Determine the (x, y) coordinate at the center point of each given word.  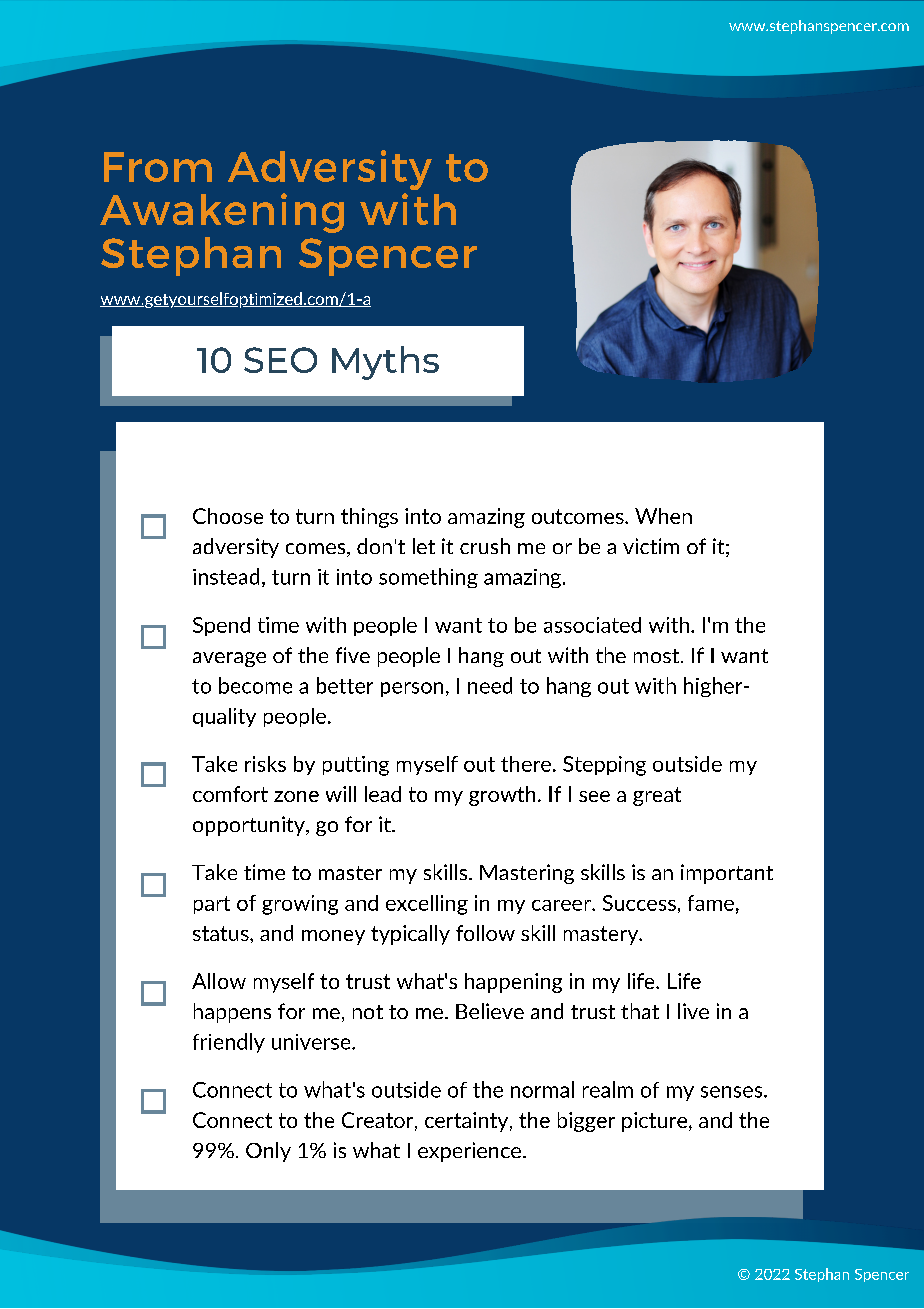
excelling (427, 905)
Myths (385, 363)
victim (651, 546)
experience (469, 1152)
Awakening (222, 213)
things (369, 518)
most (658, 656)
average (229, 659)
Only (268, 1152)
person (412, 689)
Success (639, 903)
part (212, 905)
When (663, 516)
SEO (280, 360)
